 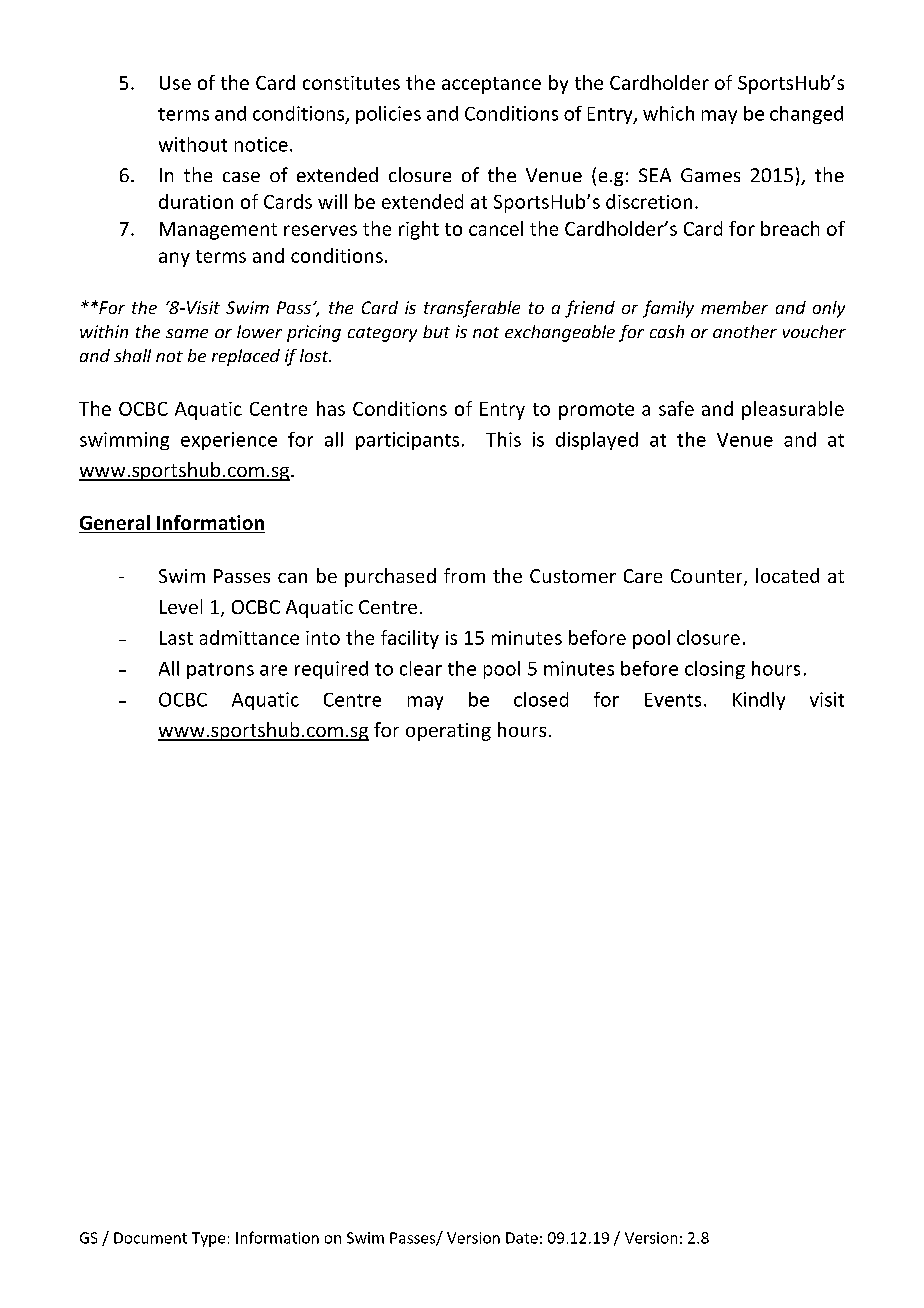 I want to click on Date, so click(x=522, y=1238).
